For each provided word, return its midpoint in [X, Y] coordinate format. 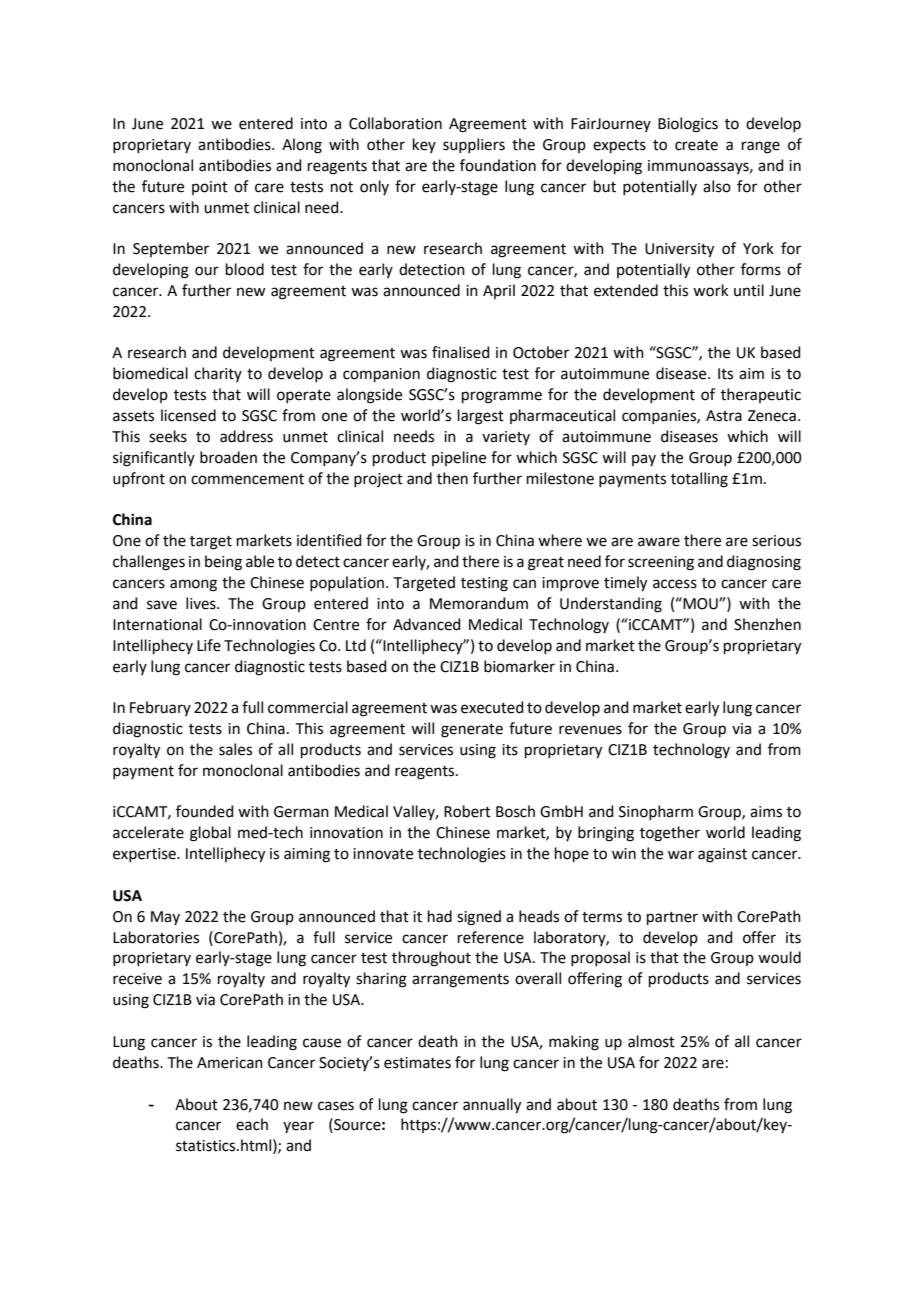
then [452, 478]
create [696, 145]
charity [218, 374]
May [165, 918]
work [710, 290]
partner [672, 918]
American [230, 1063]
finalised [461, 352]
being [223, 563]
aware [659, 542]
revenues [590, 730]
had [440, 916]
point [210, 188]
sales [235, 749]
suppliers [474, 145]
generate [472, 731]
